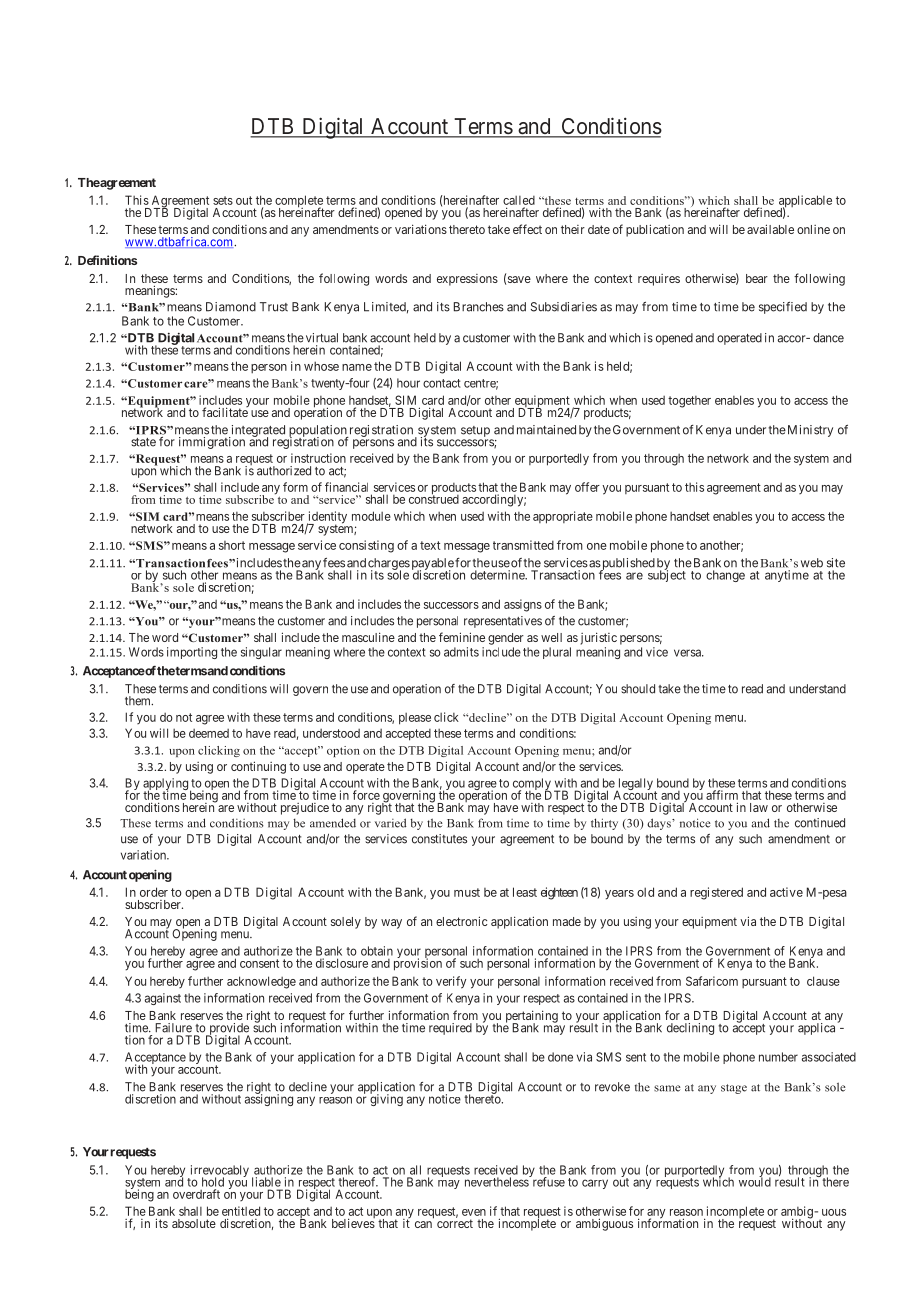  Describe the element at coordinates (154, 892) in the page. I see `order` at that location.
